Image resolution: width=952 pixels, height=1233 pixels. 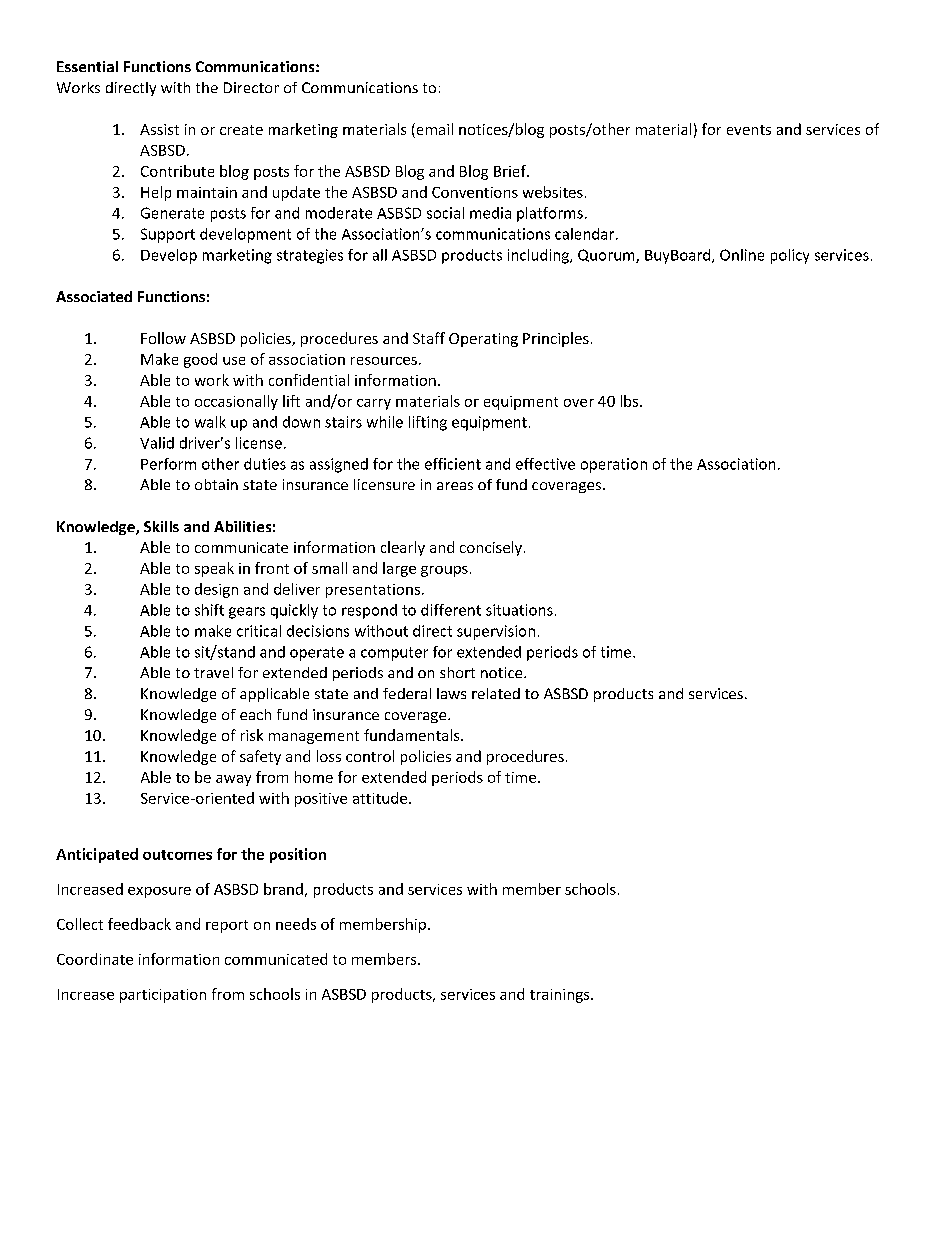 What do you see at coordinates (159, 129) in the screenshot?
I see `Assist` at bounding box center [159, 129].
